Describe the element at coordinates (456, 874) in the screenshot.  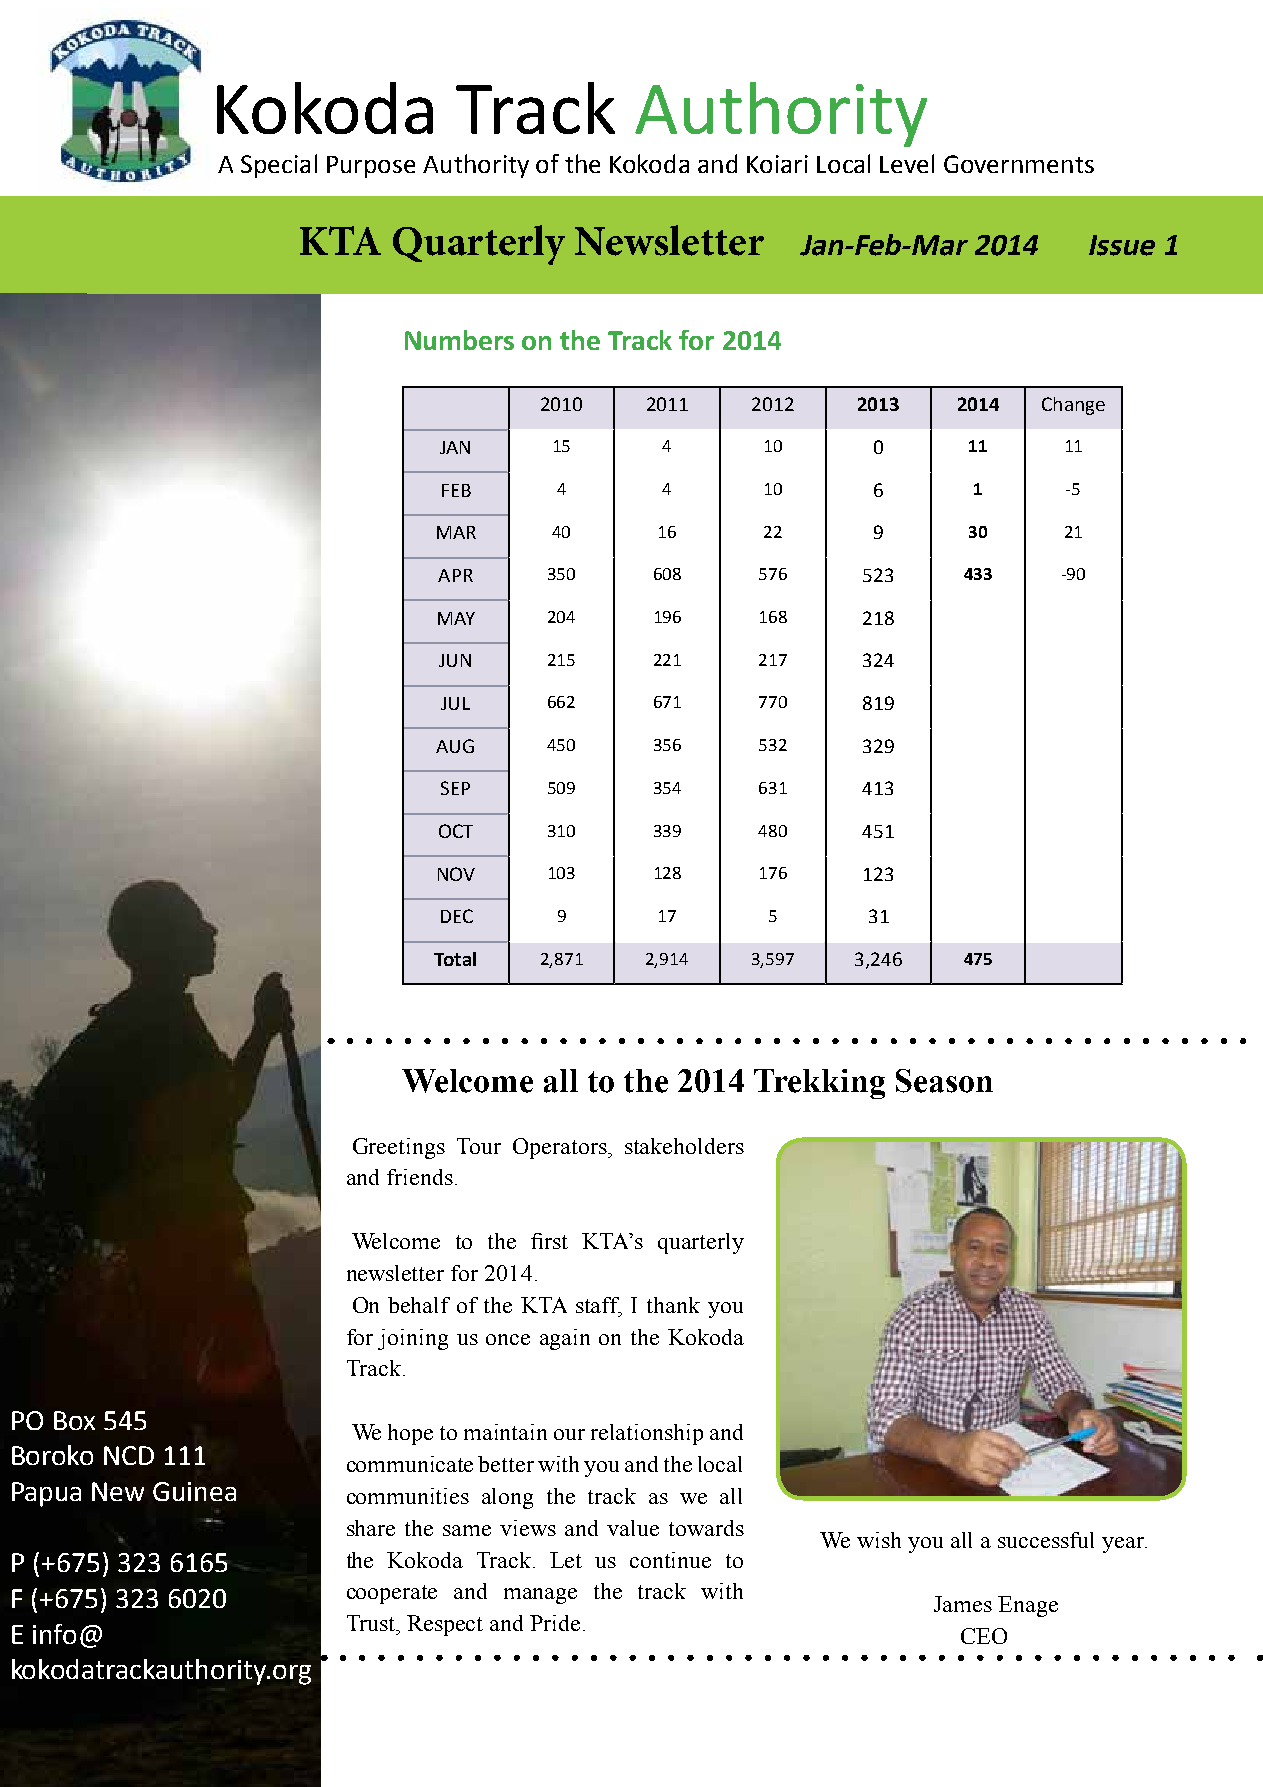
I see `NOV` at that location.
